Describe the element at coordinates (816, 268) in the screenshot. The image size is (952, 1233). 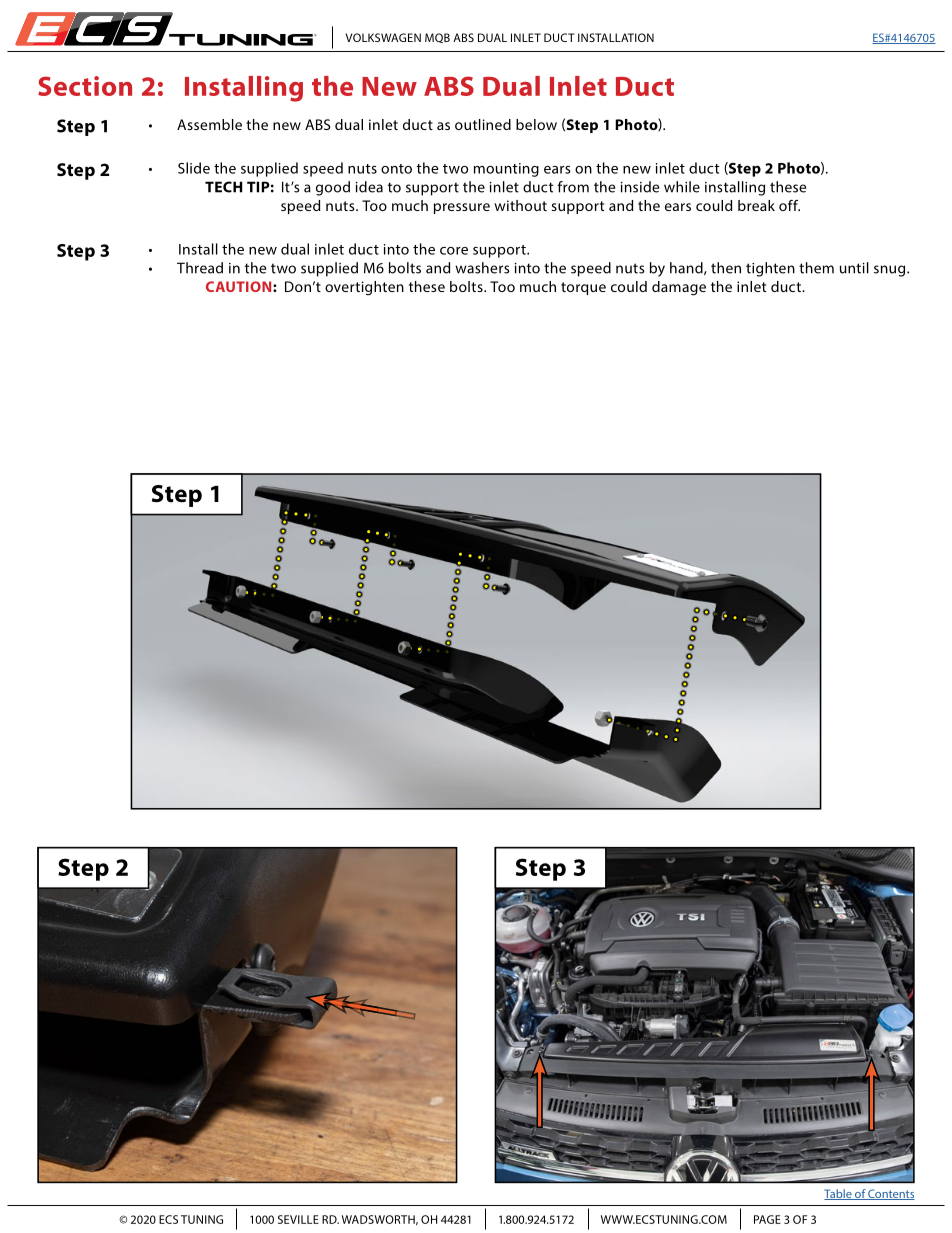
I see `them` at that location.
